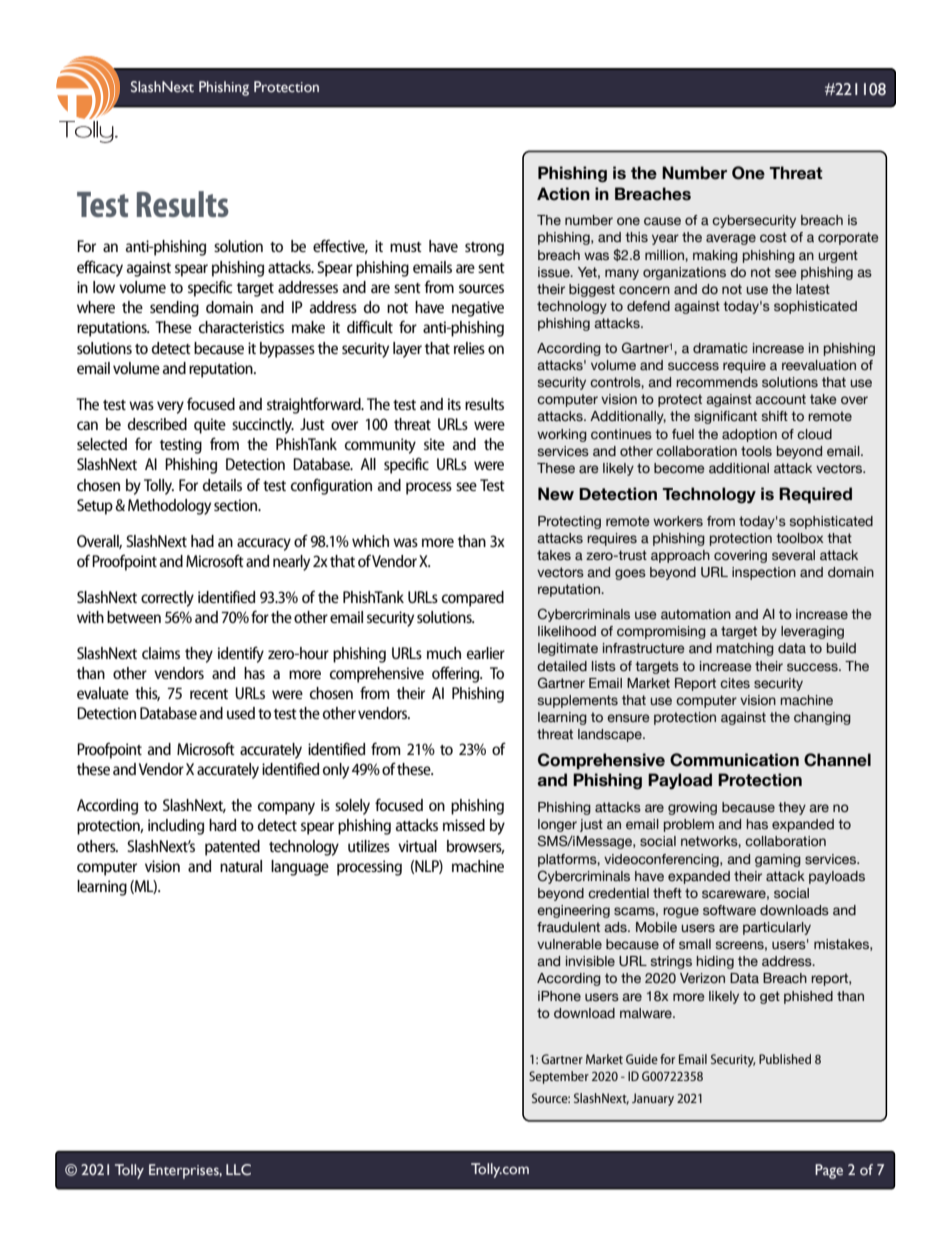 This screenshot has height=1233, width=952. Describe the element at coordinates (370, 541) in the screenshot. I see `which` at that location.
